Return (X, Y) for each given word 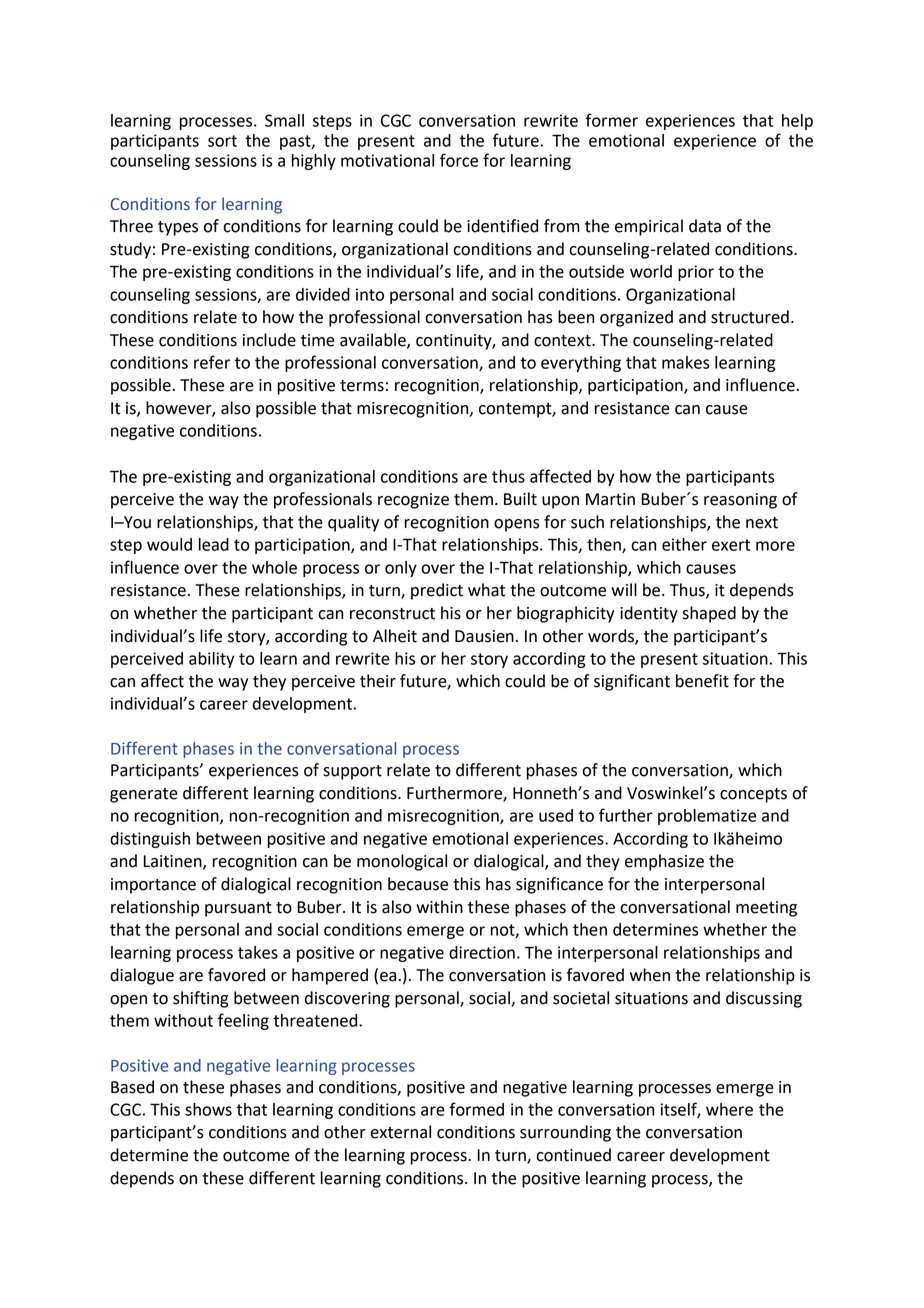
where (729, 1109)
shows (208, 1109)
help (797, 122)
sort (222, 141)
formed (477, 1109)
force (459, 160)
